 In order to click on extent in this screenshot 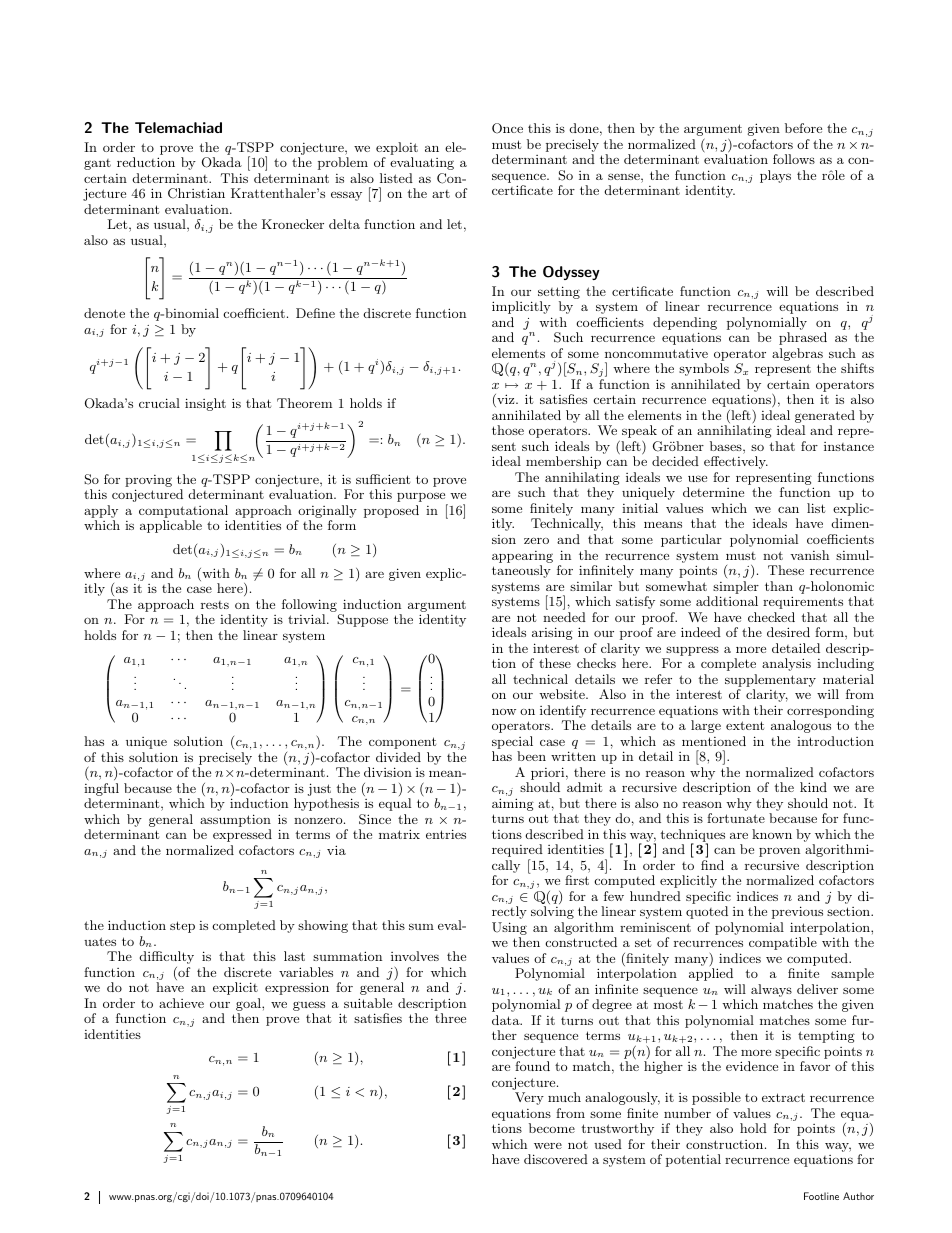, I will do `click(745, 725)`.
